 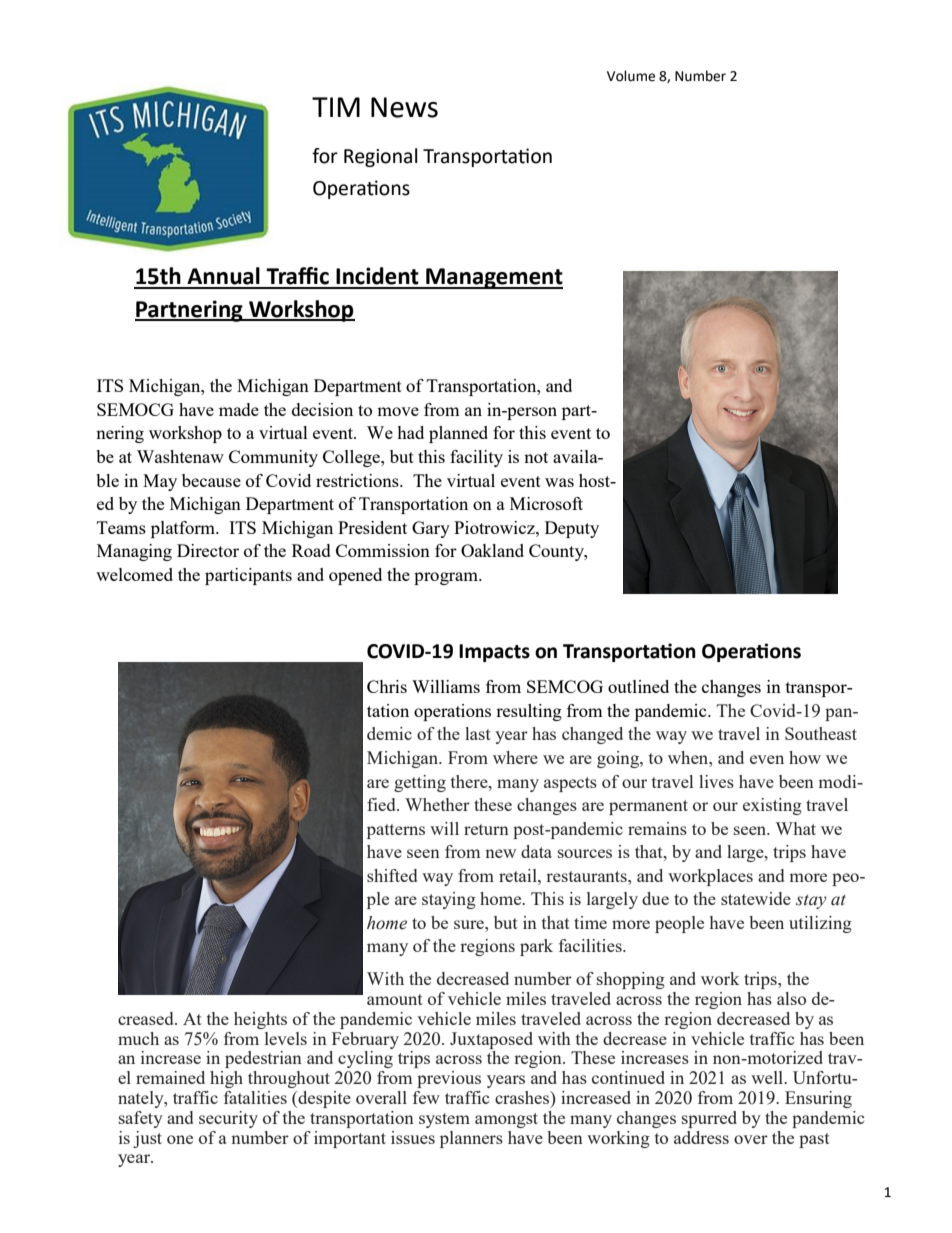 I want to click on security, so click(x=228, y=1119).
